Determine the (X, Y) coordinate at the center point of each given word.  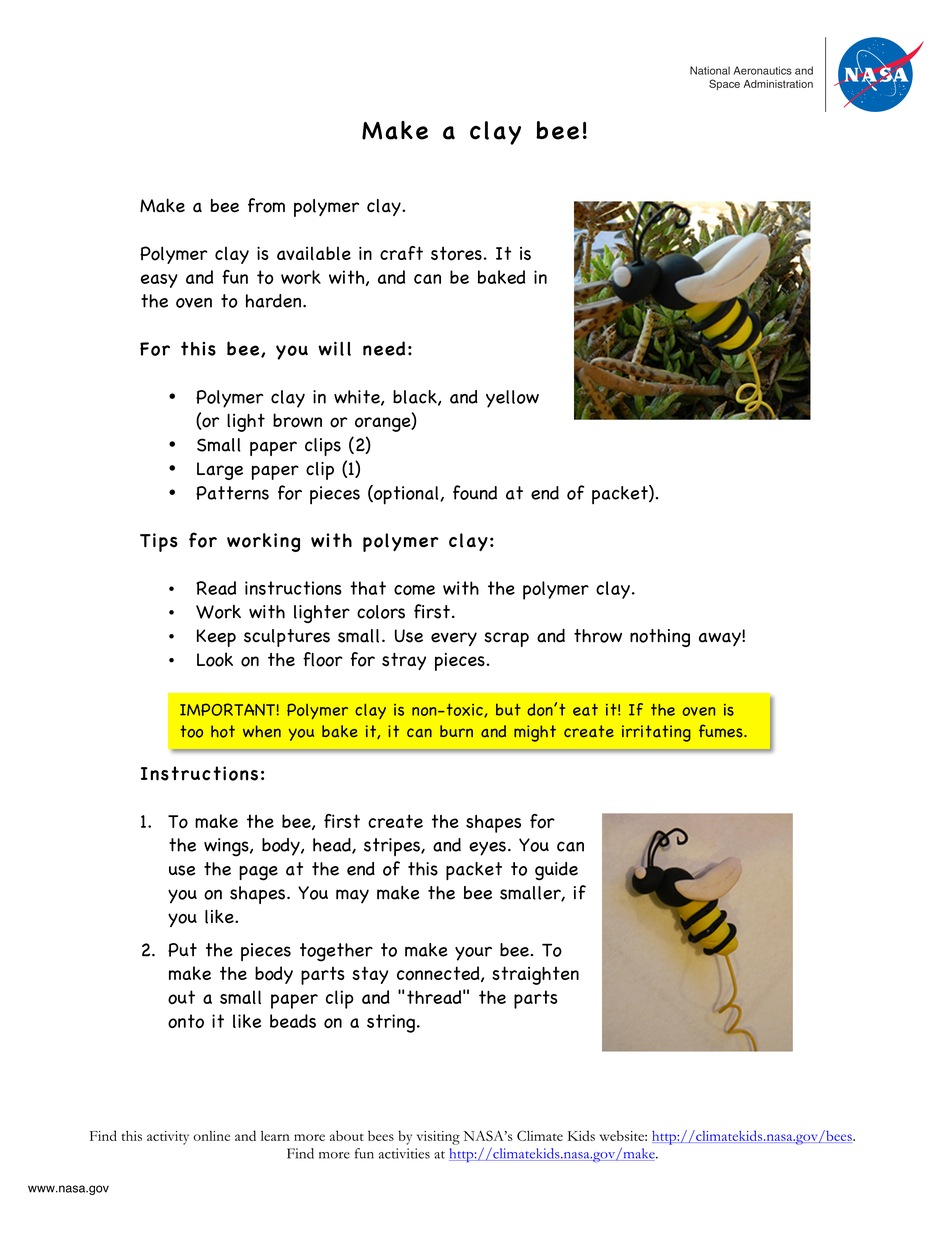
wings (227, 847)
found (475, 492)
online (211, 1136)
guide (556, 871)
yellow (512, 399)
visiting (438, 1138)
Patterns (232, 493)
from (266, 205)
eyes (487, 848)
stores (456, 253)
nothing (660, 638)
